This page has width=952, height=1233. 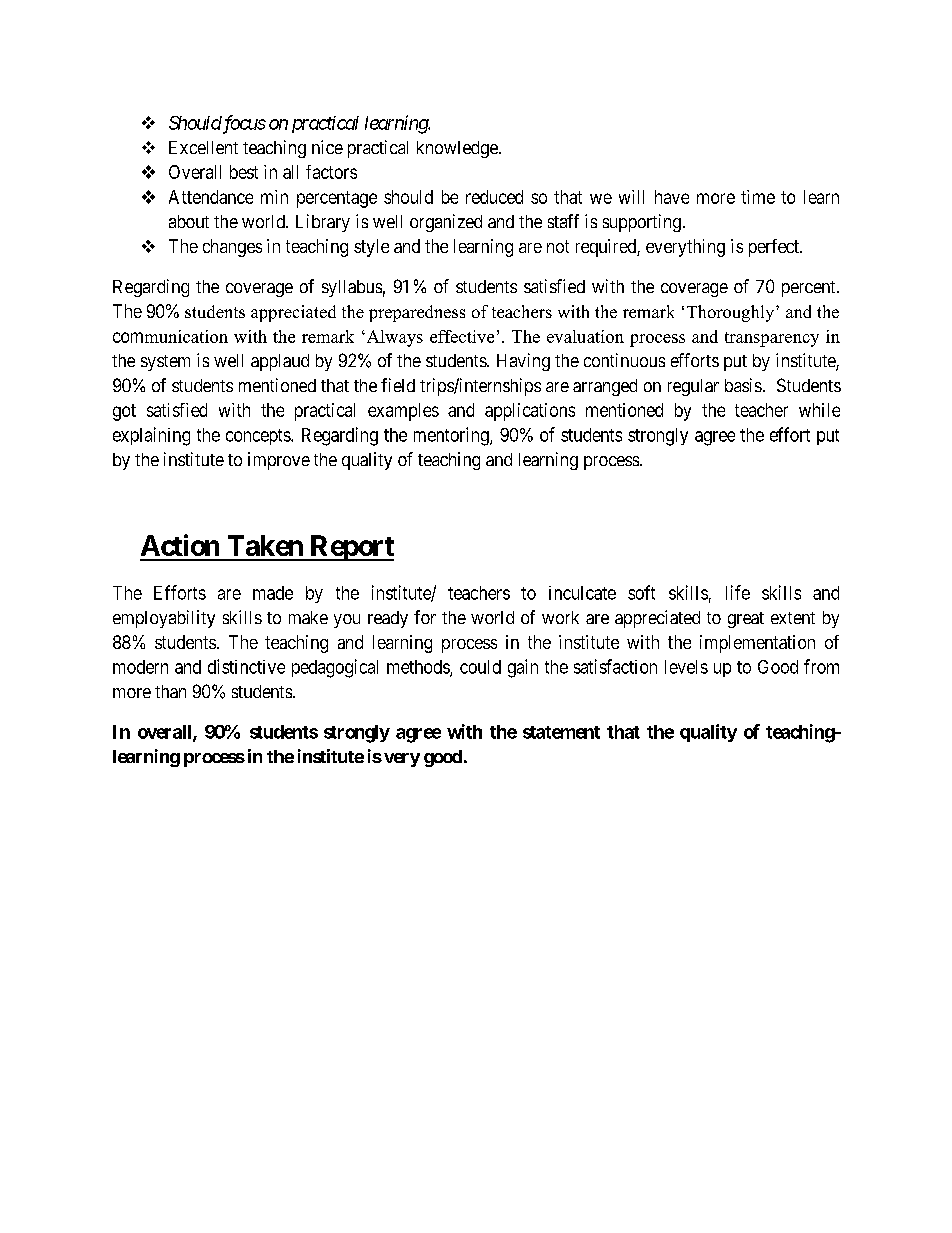 What do you see at coordinates (170, 336) in the page?
I see `communication` at bounding box center [170, 336].
